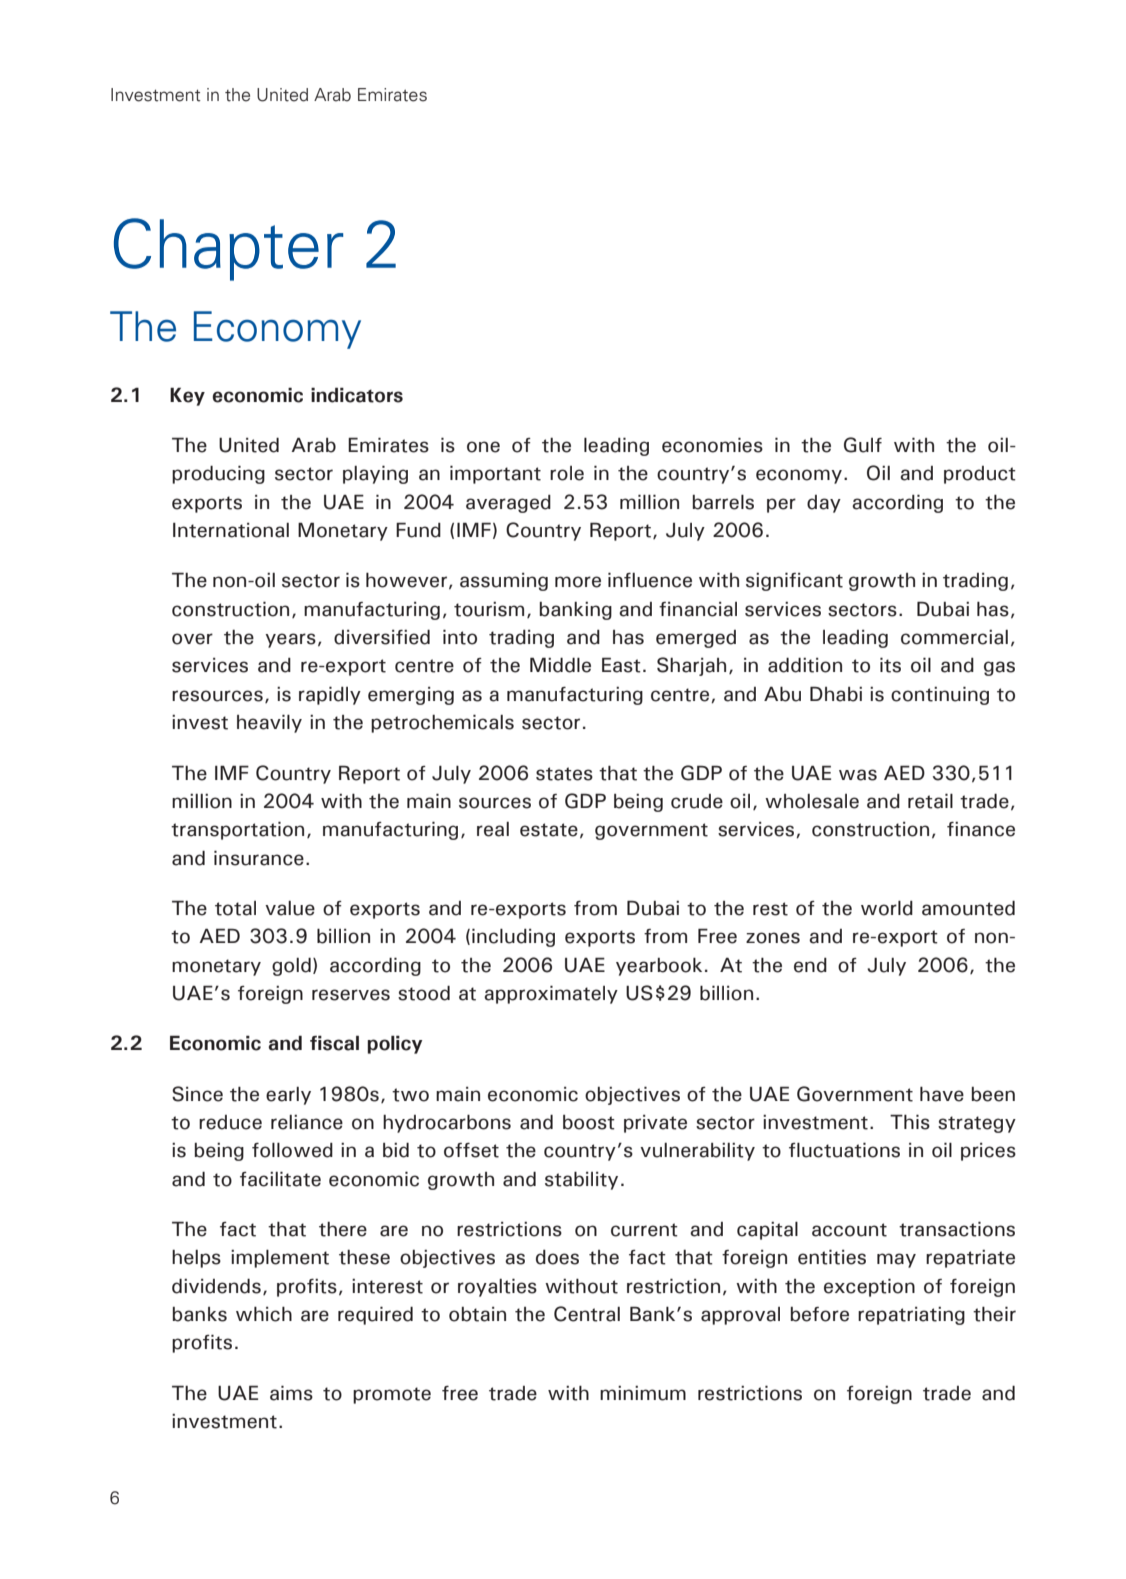  I want to click on economies, so click(712, 445).
